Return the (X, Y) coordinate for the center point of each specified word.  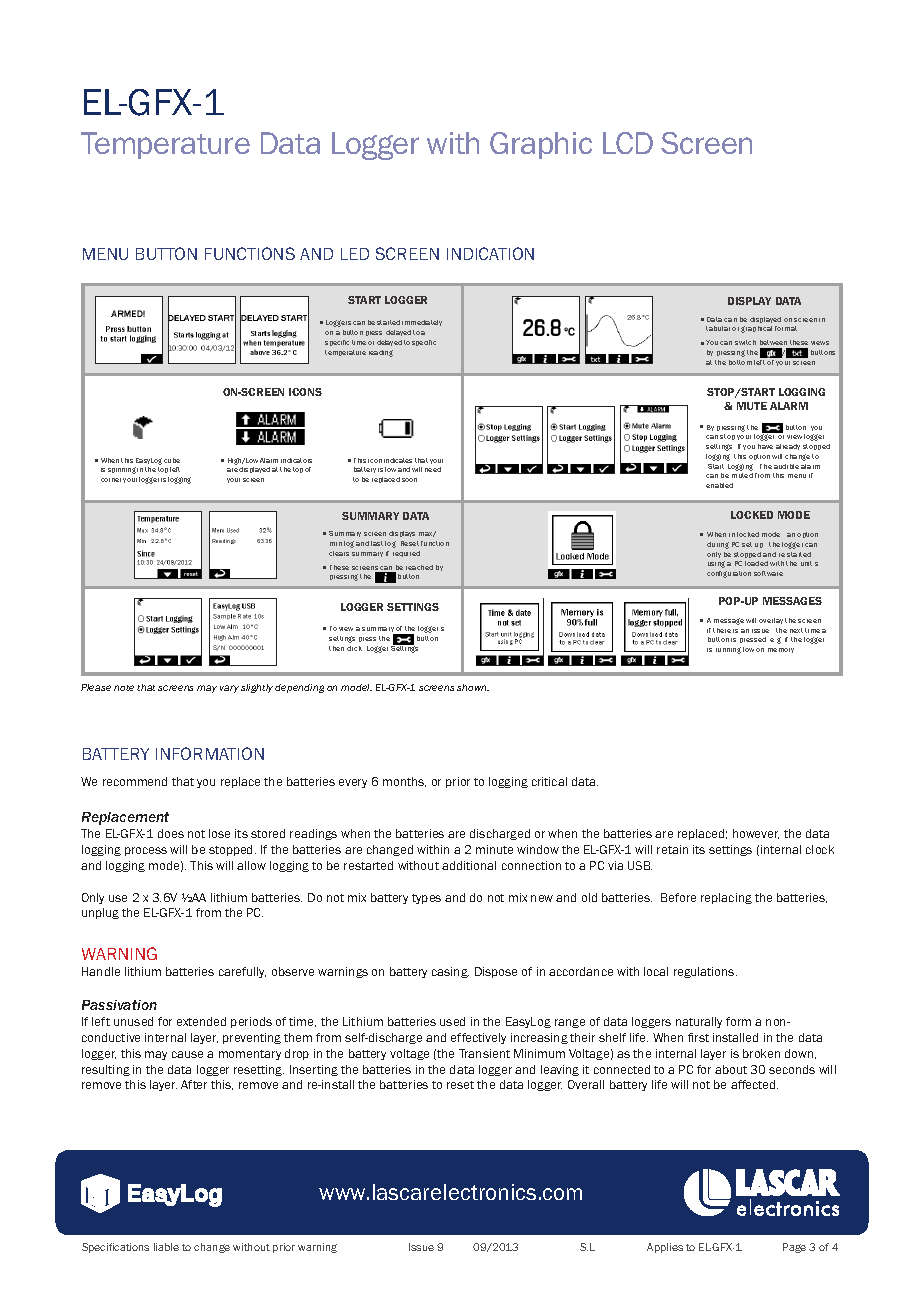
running (728, 650)
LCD (628, 143)
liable (166, 1247)
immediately (422, 323)
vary (229, 689)
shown (473, 687)
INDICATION (490, 253)
